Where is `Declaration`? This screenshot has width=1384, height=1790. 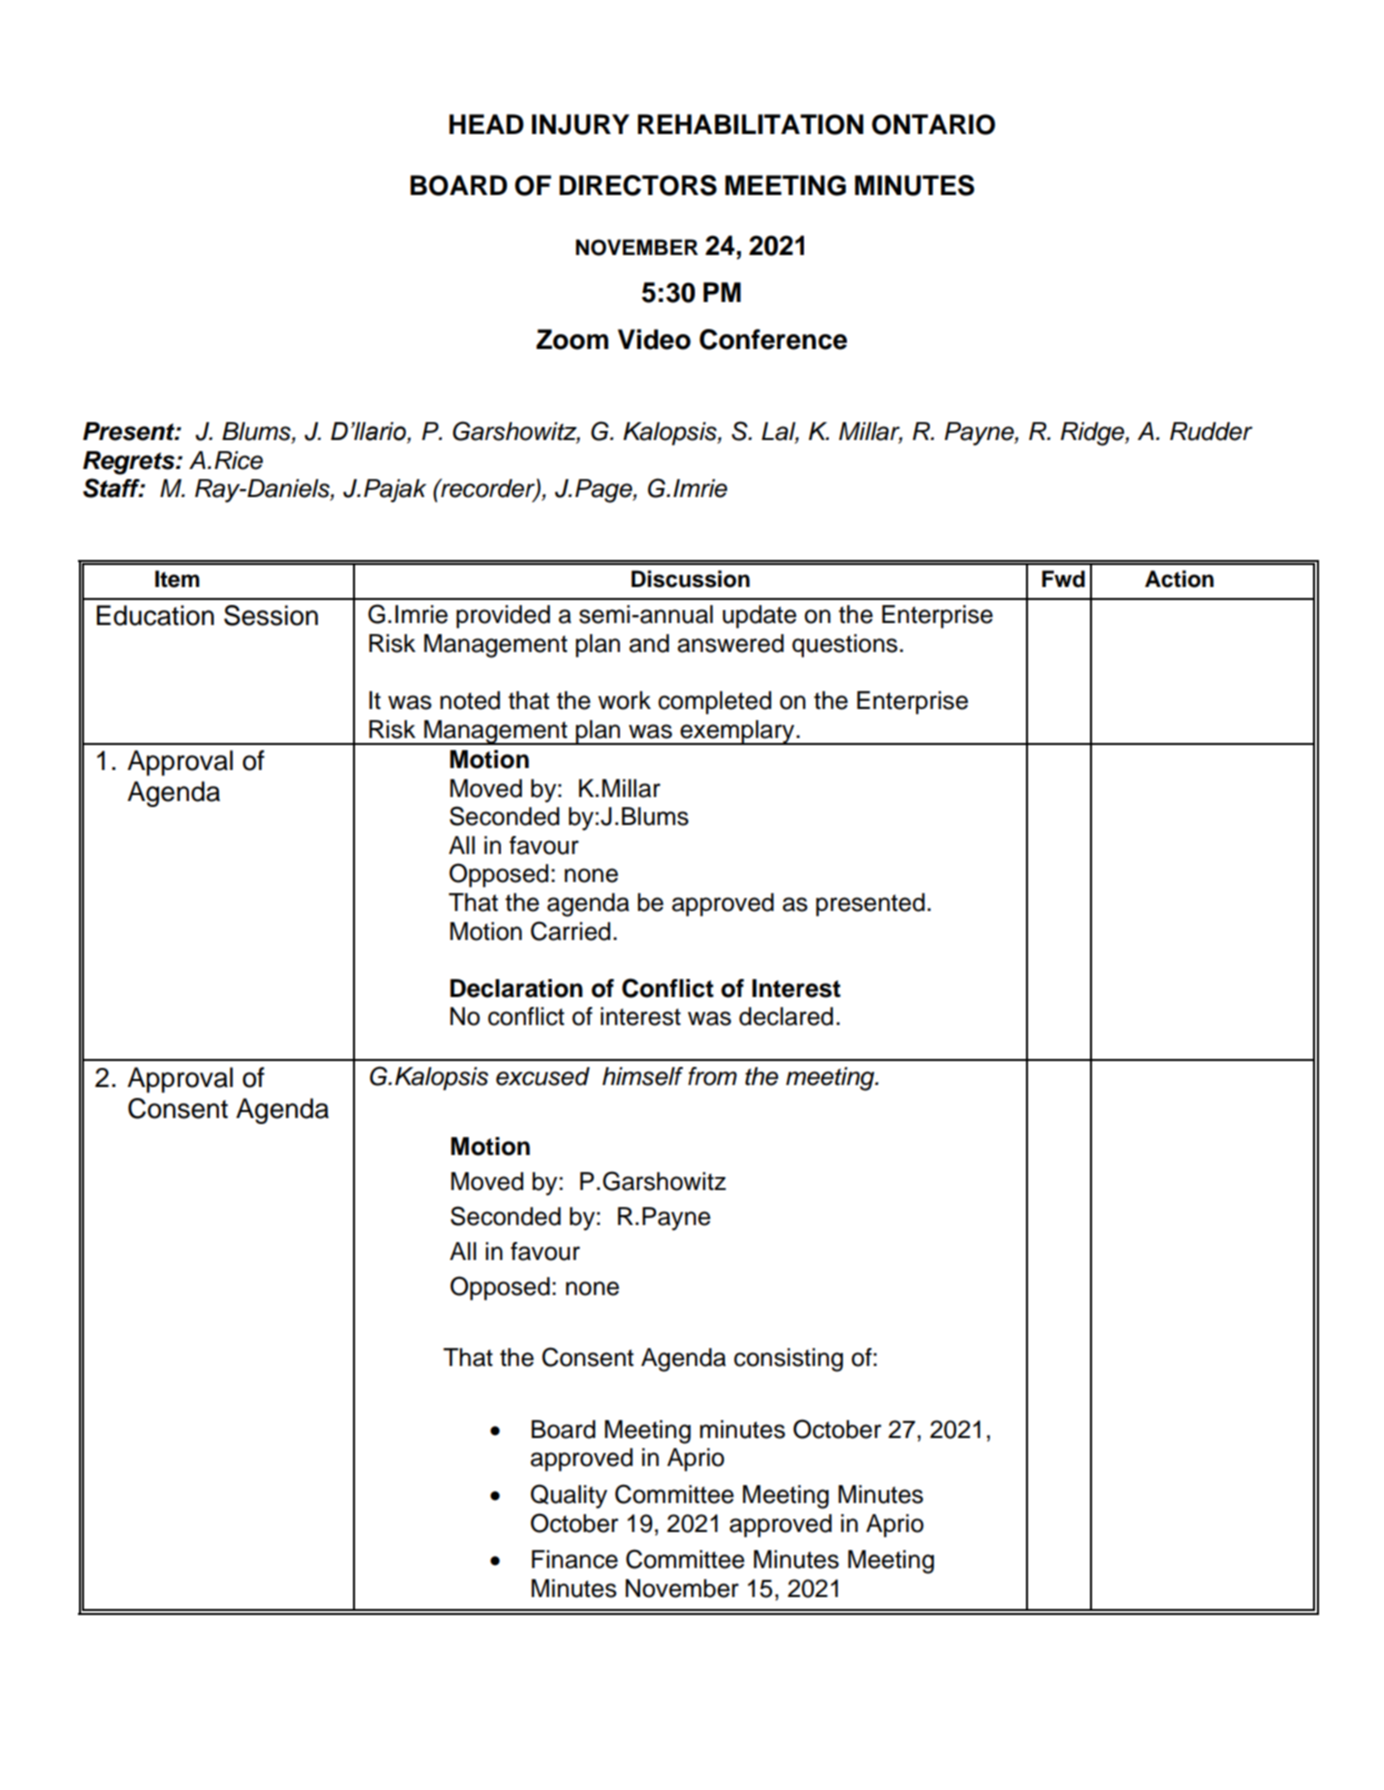
Declaration is located at coordinates (516, 988).
